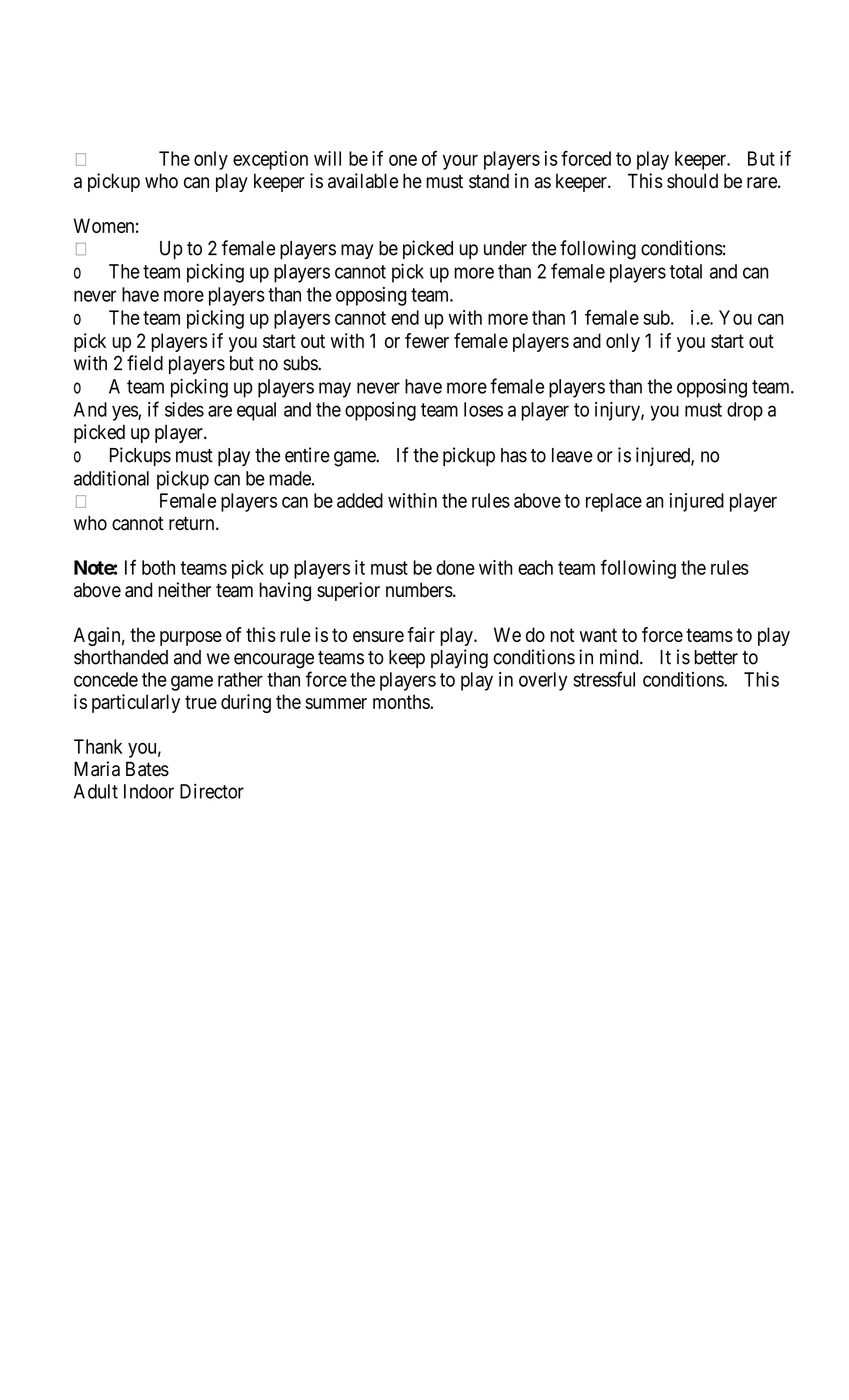 The image size is (849, 1400). What do you see at coordinates (401, 701) in the screenshot?
I see `months` at bounding box center [401, 701].
